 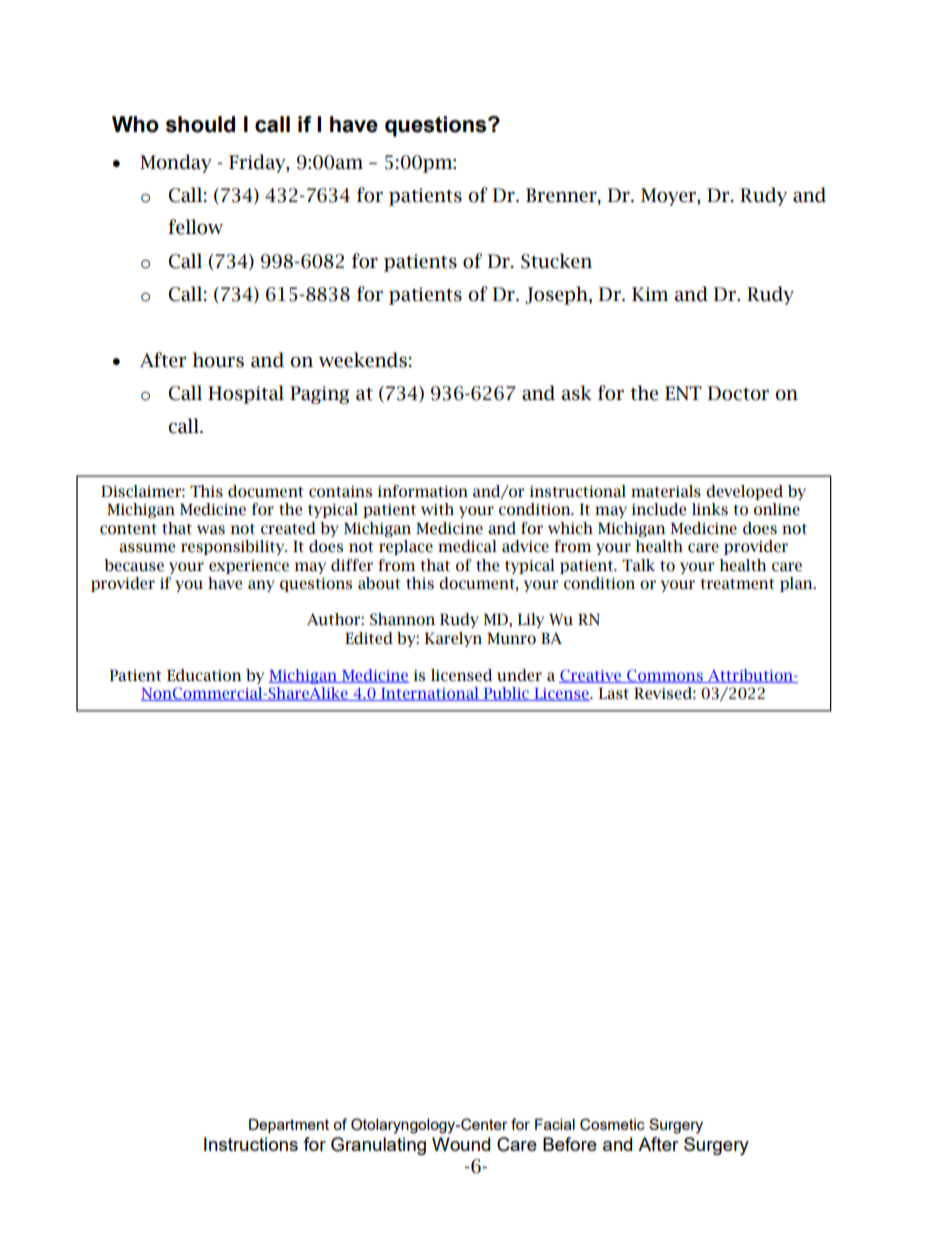 What do you see at coordinates (204, 675) in the document?
I see `Education` at bounding box center [204, 675].
